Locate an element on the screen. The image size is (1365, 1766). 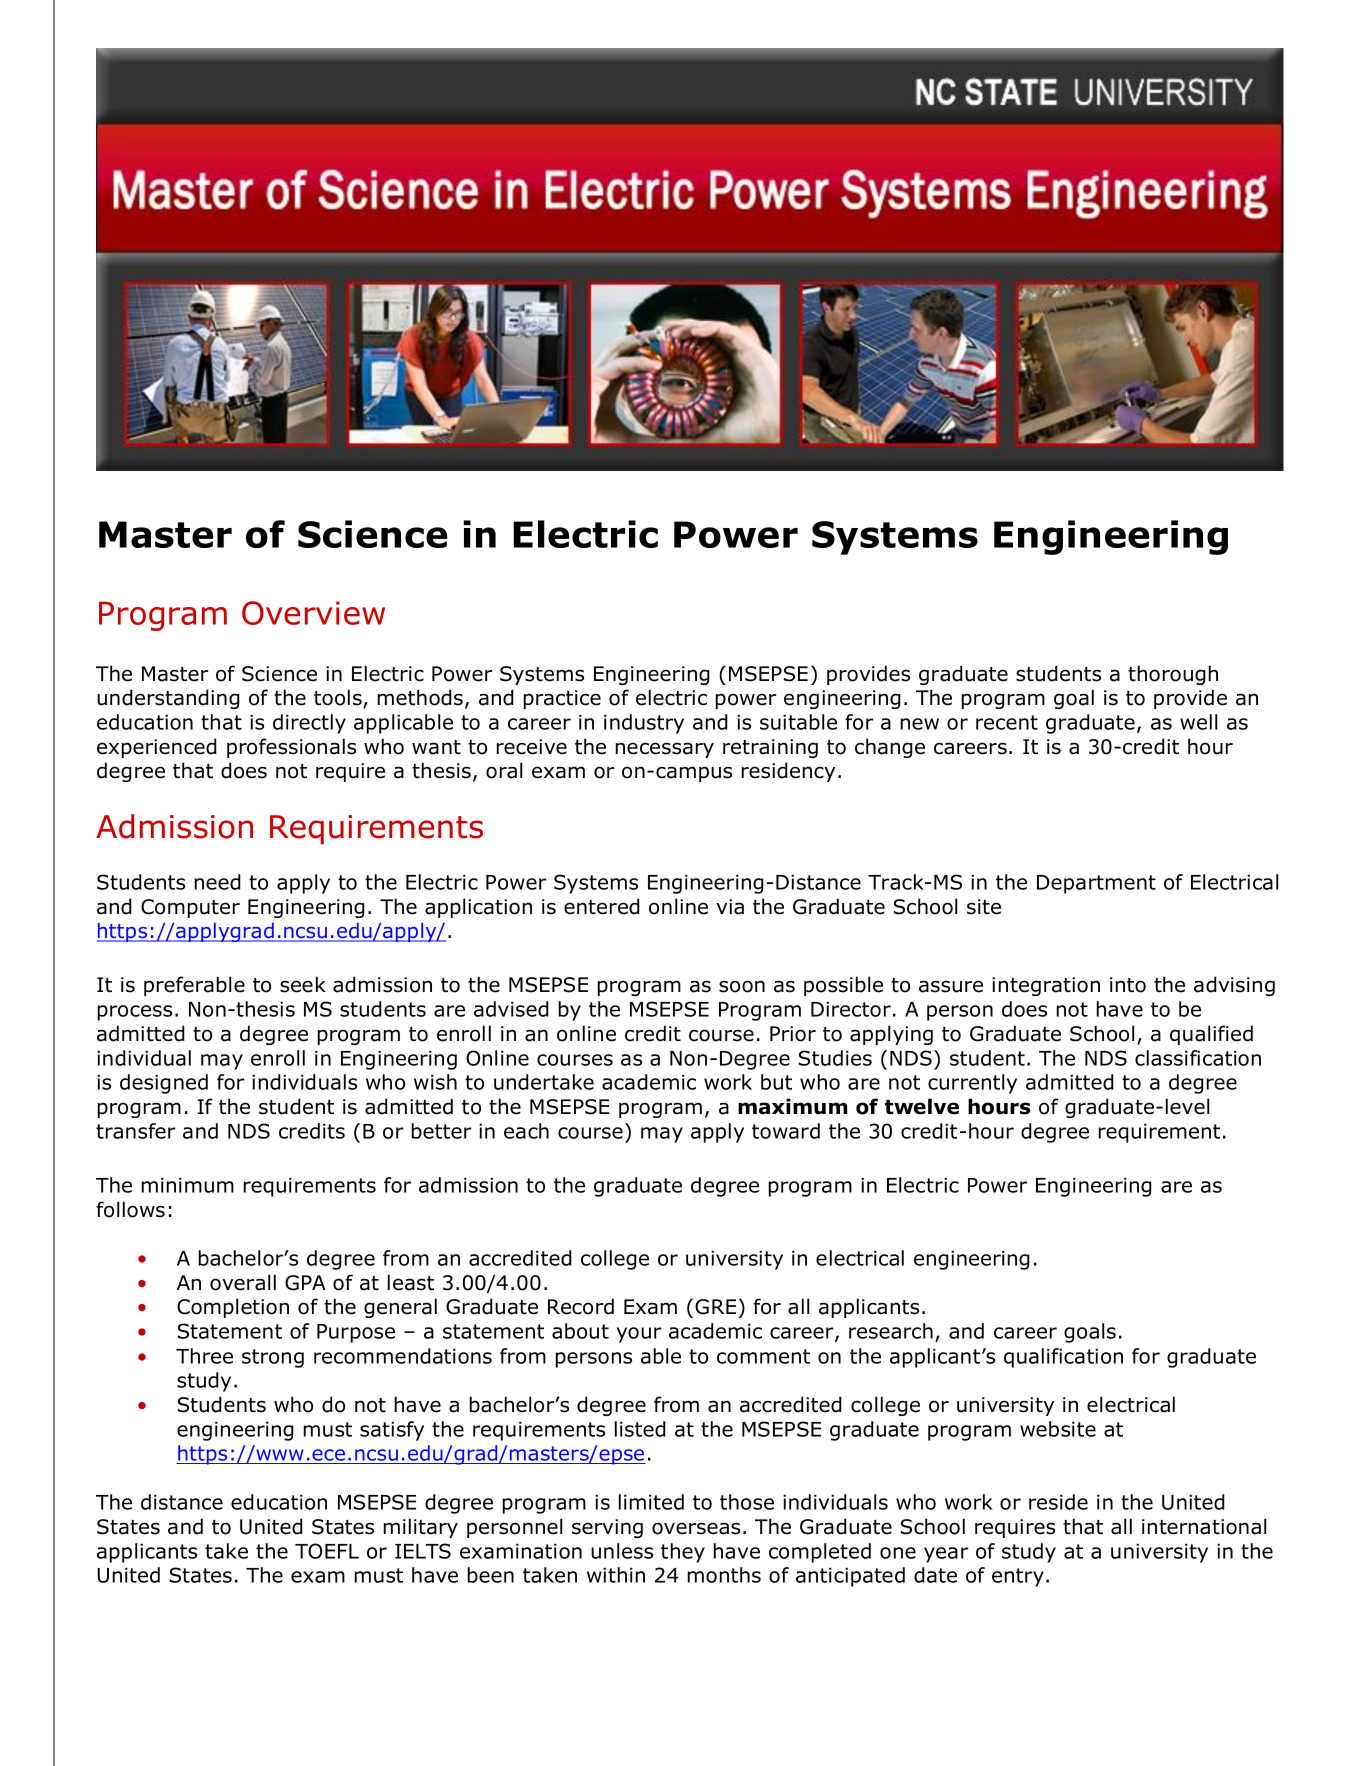
practice is located at coordinates (562, 699).
